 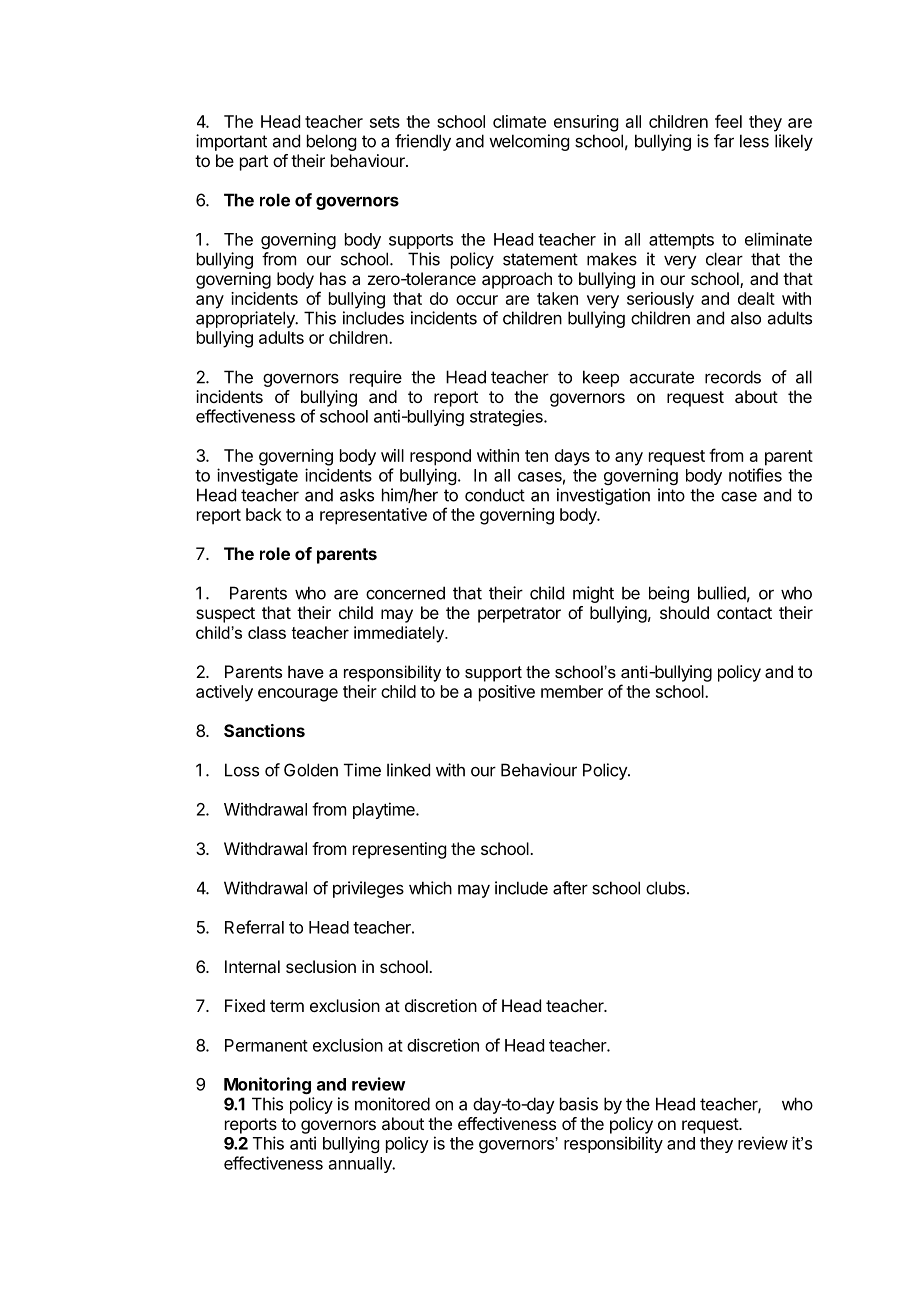 I want to click on investigate, so click(x=257, y=476).
